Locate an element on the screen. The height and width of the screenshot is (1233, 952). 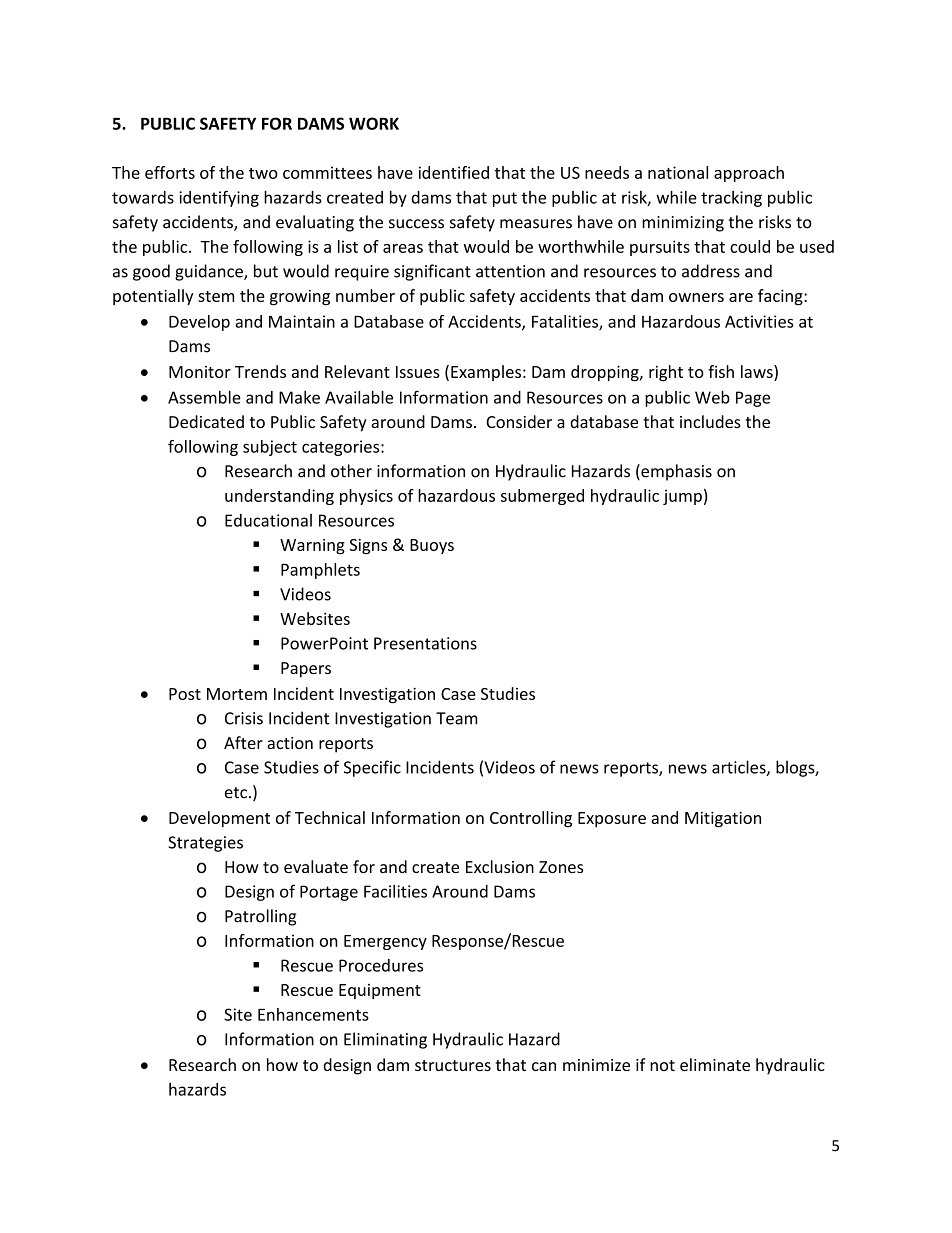
includes is located at coordinates (710, 421).
